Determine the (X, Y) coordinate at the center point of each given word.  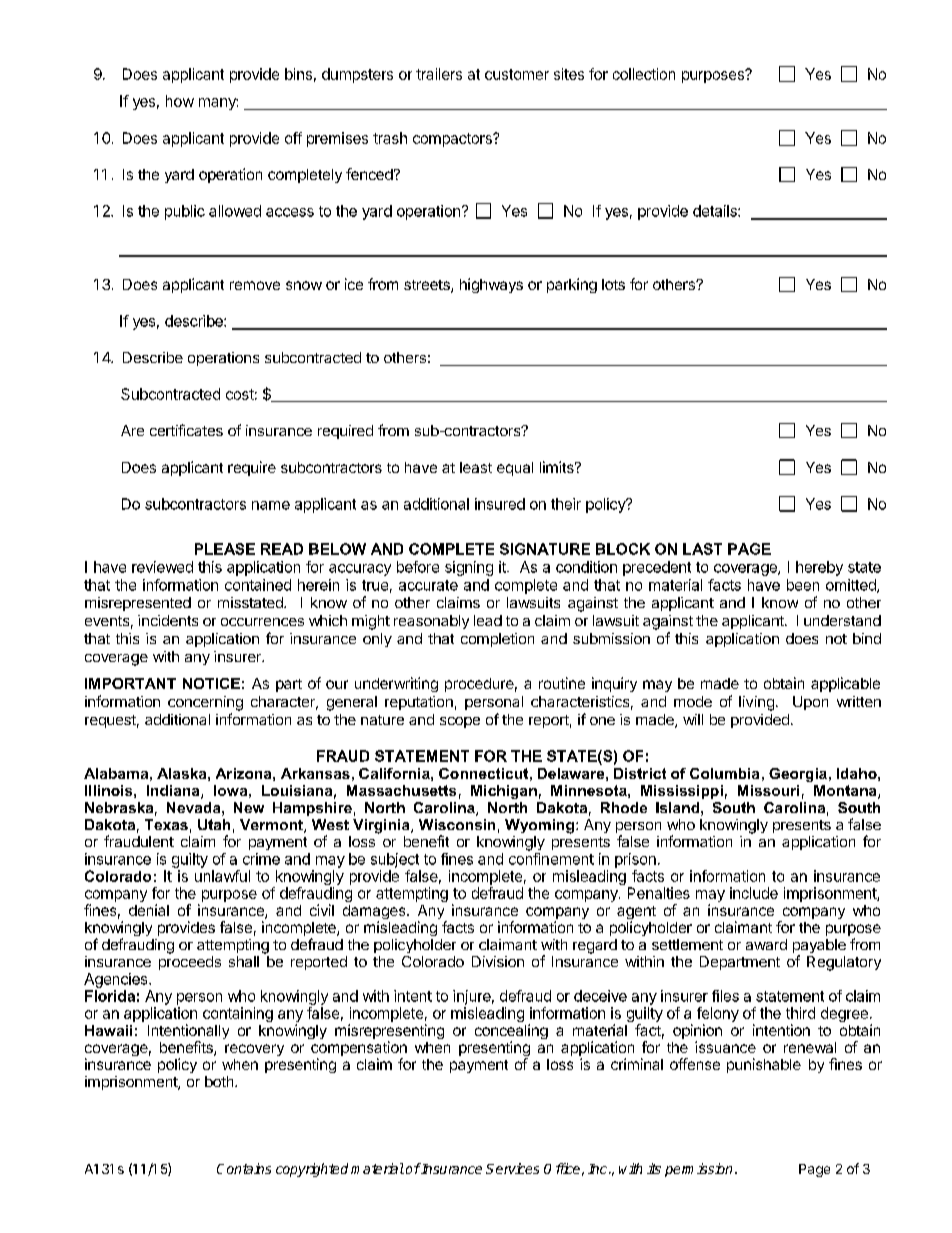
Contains (244, 1168)
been (803, 585)
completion (497, 640)
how (180, 101)
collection (644, 74)
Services (512, 1168)
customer (517, 74)
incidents (168, 620)
